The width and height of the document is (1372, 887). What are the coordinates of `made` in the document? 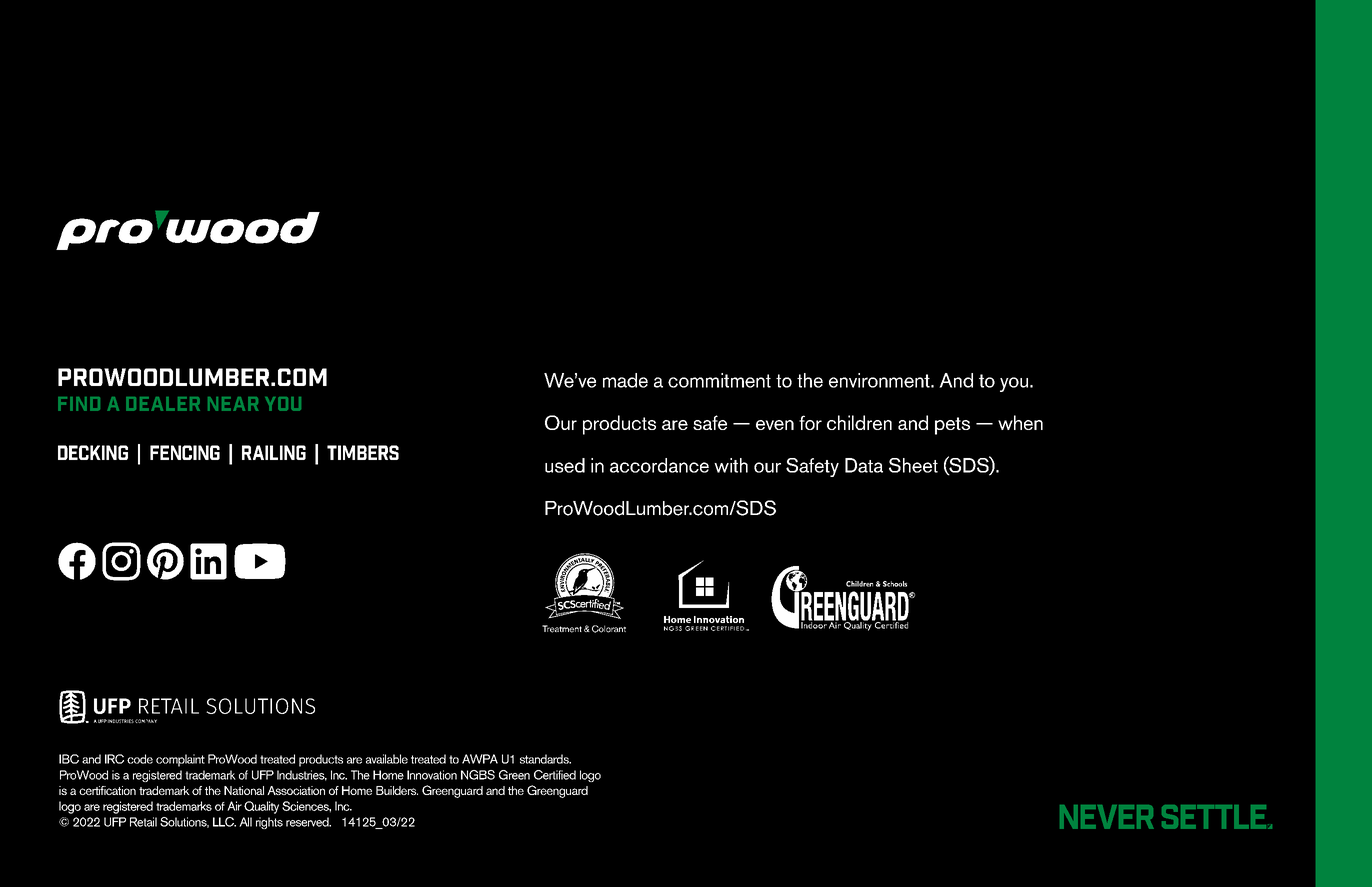 It's located at (625, 380).
